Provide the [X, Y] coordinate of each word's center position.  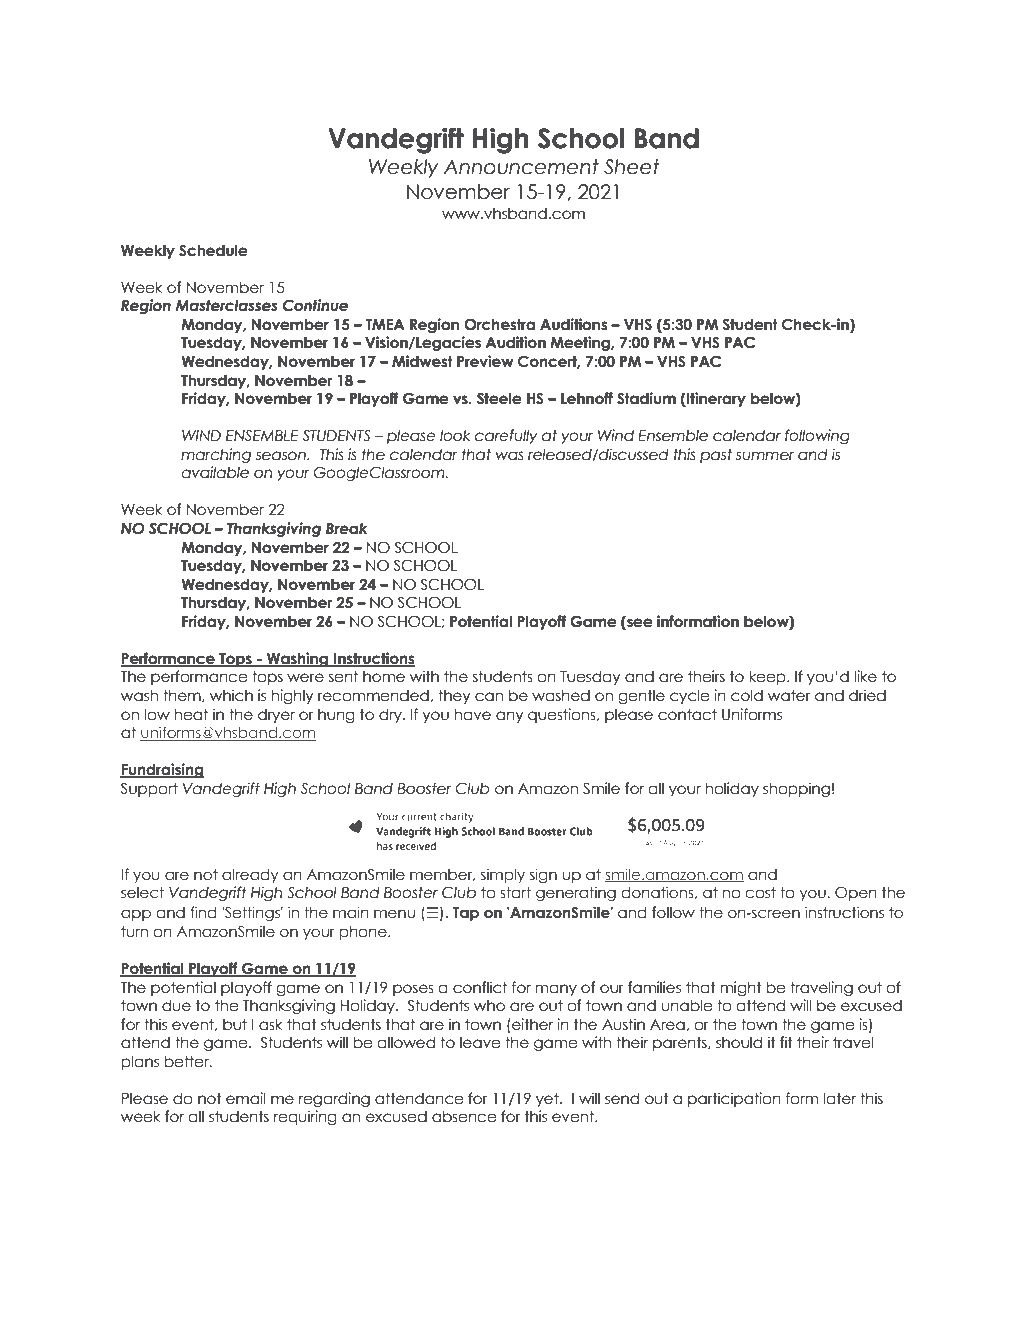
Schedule [213, 250]
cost [760, 893]
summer [765, 456]
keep [768, 677]
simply [503, 875]
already [250, 875]
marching [216, 455]
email [245, 1098]
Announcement [521, 167]
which [231, 695]
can [489, 697]
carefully [506, 436]
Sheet [631, 167]
